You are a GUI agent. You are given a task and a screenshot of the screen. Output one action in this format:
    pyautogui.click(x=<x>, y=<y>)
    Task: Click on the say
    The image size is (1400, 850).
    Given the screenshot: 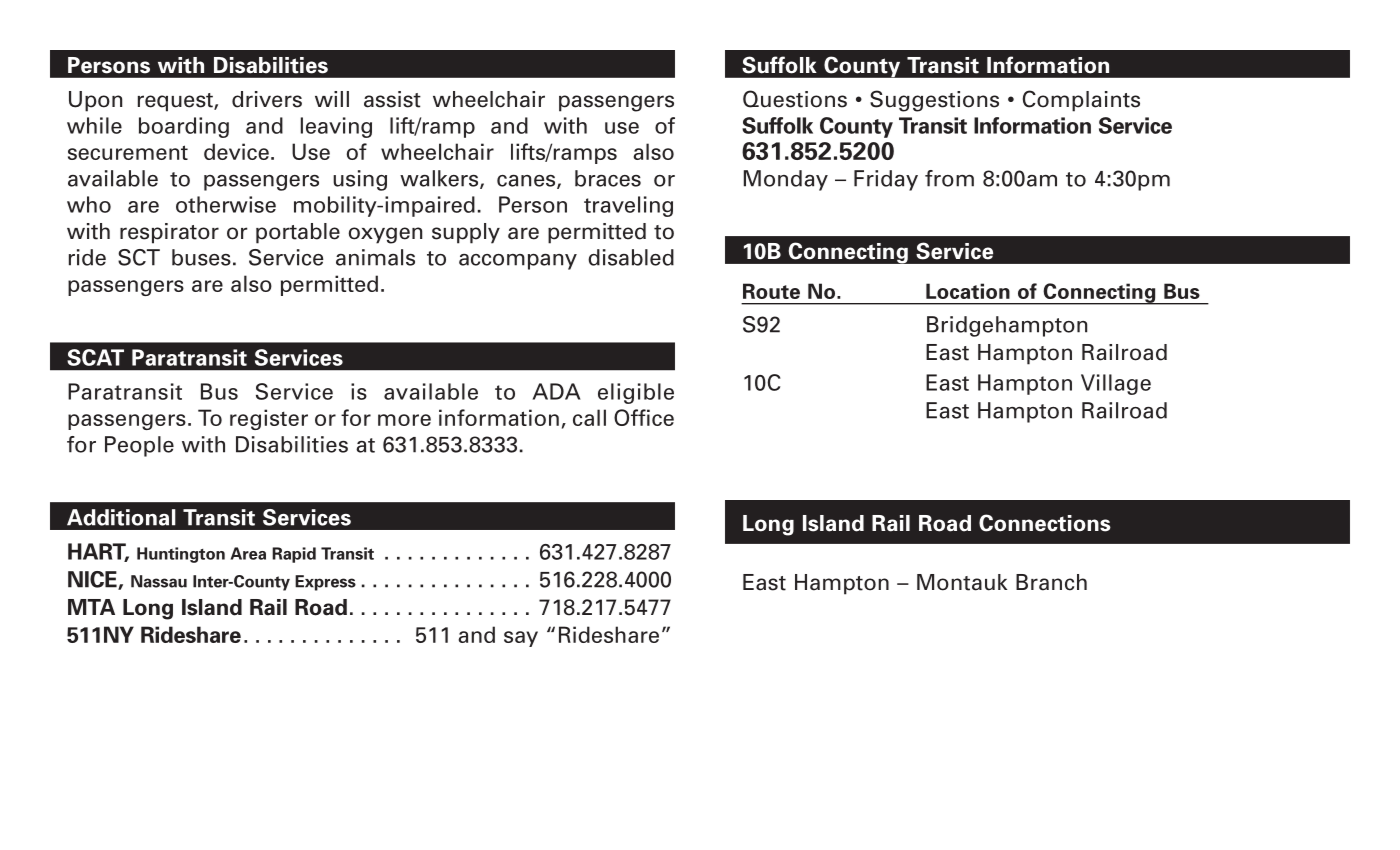 What is the action you would take?
    pyautogui.click(x=521, y=639)
